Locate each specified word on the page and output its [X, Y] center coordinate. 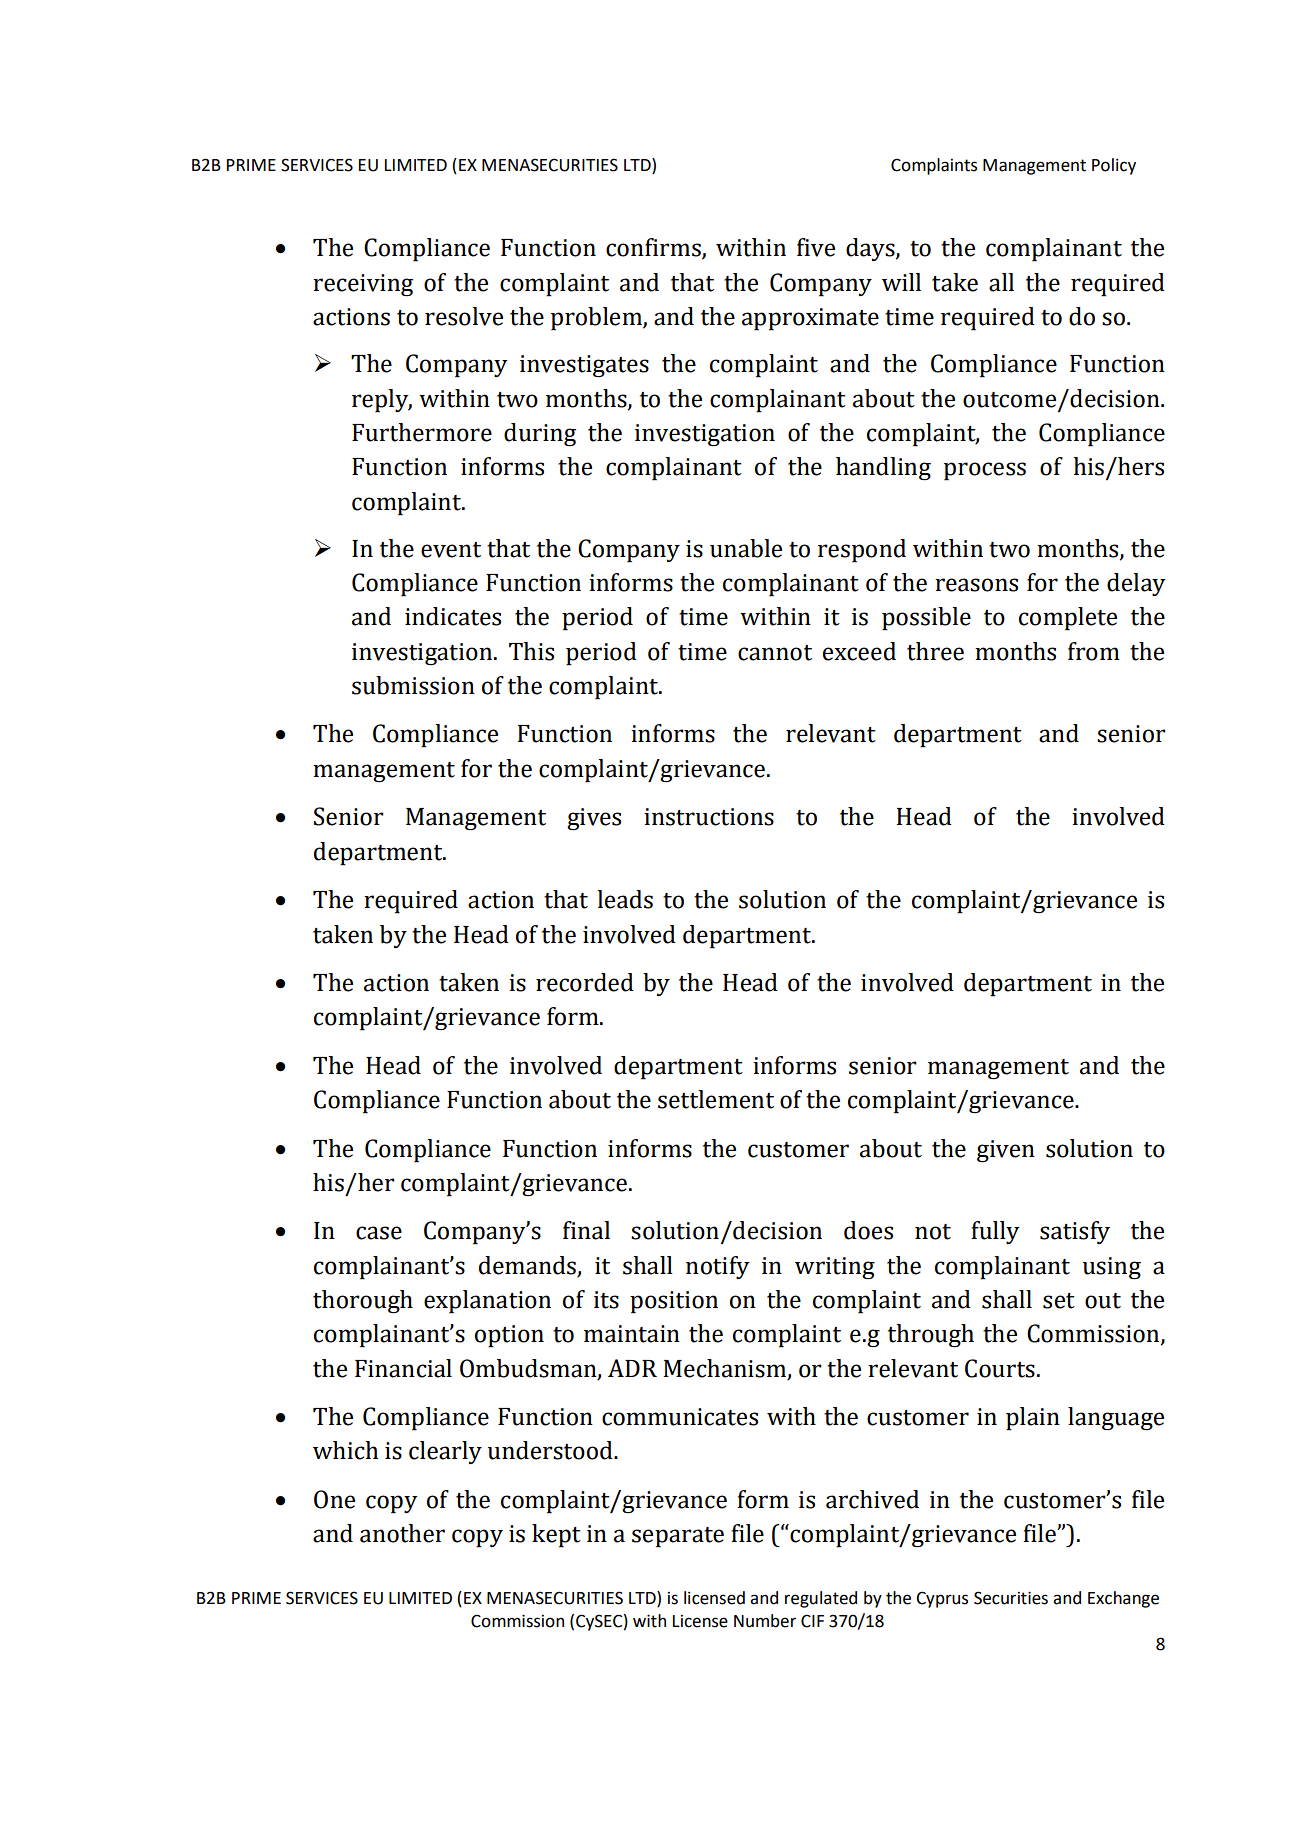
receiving [363, 285]
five [816, 247]
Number [765, 1621]
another [402, 1533]
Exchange [1123, 1599]
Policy [1114, 166]
